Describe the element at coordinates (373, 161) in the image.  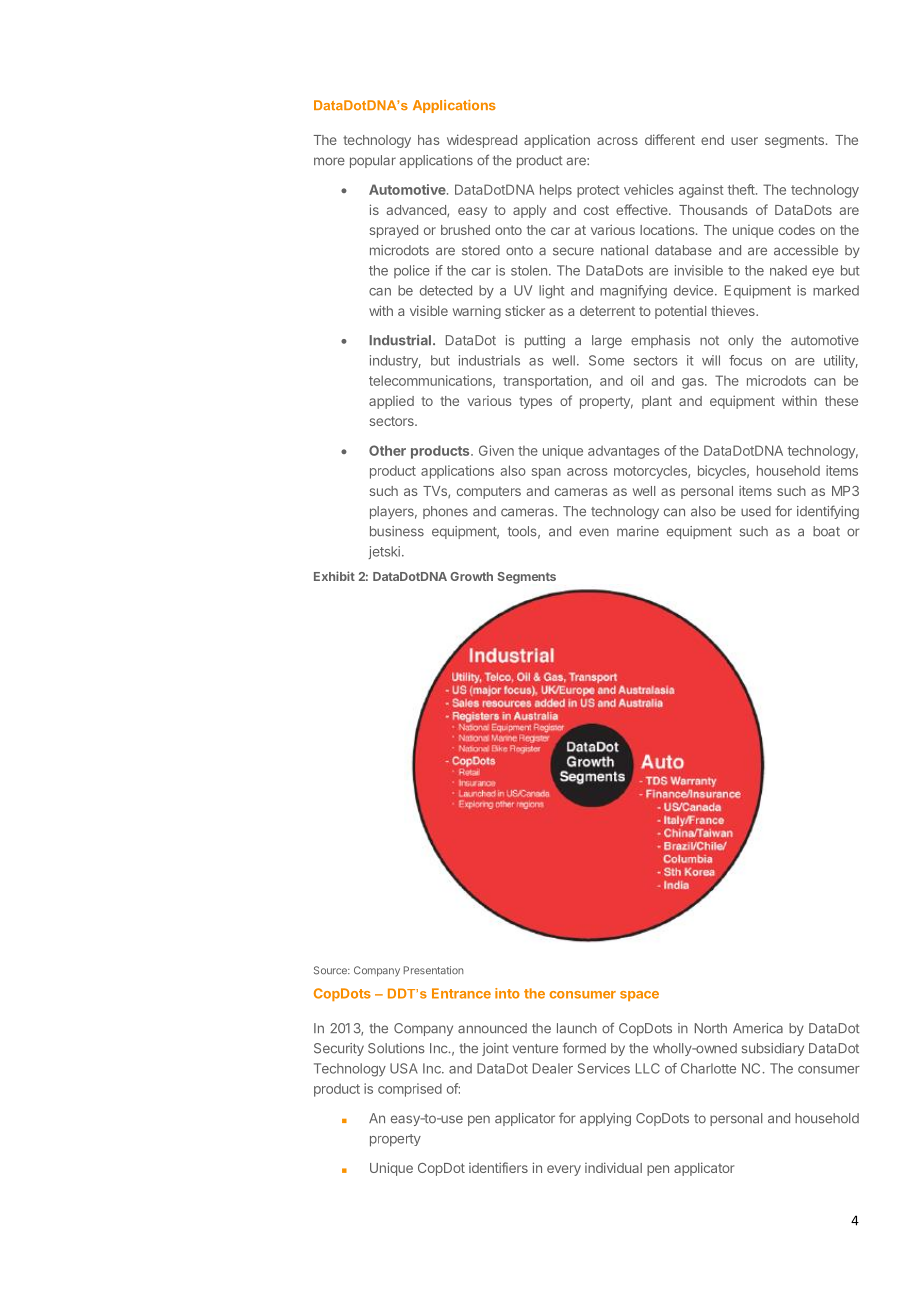
I see `popular` at that location.
